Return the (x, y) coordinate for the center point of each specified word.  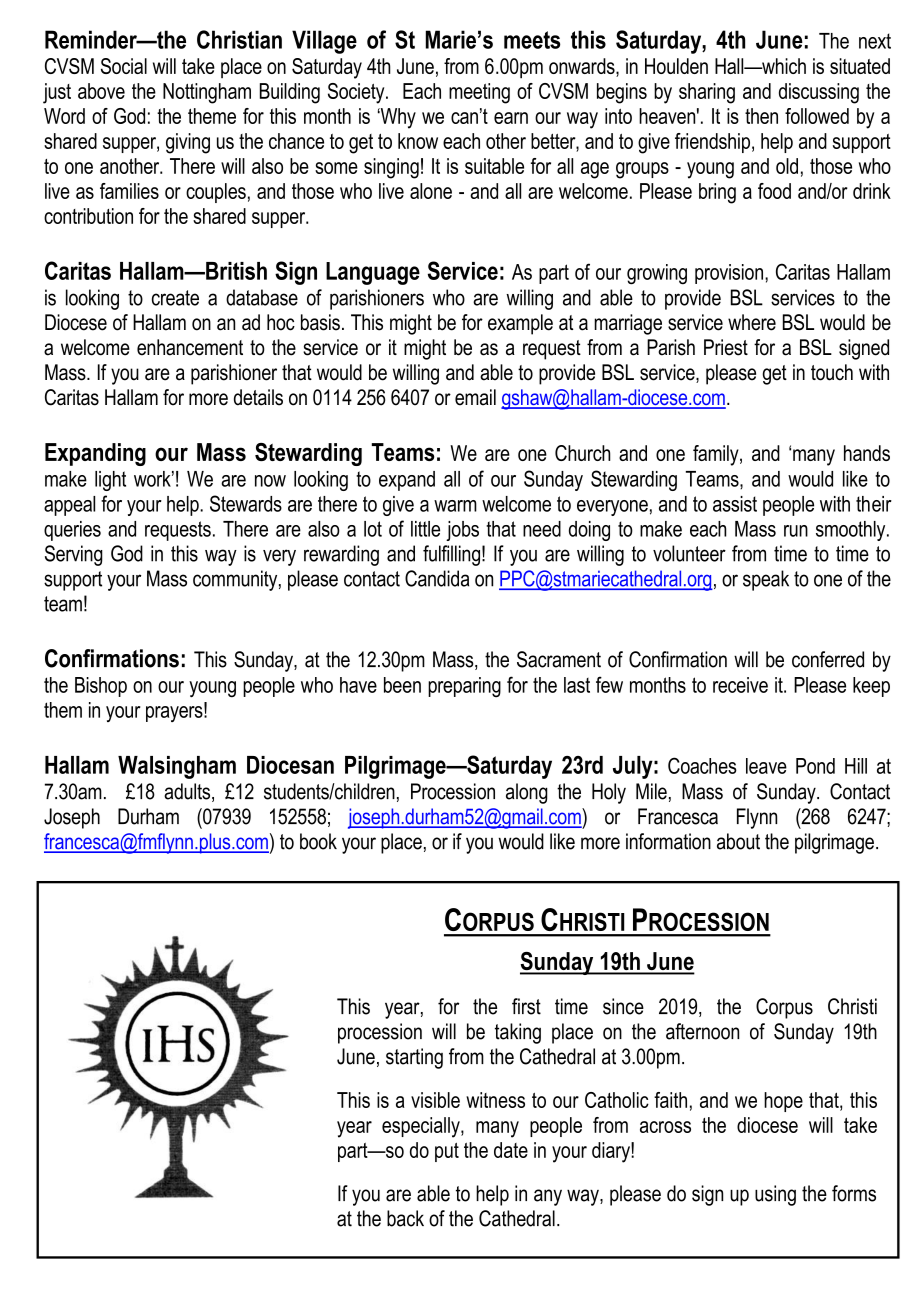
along (527, 793)
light (110, 481)
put (447, 1152)
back (405, 1218)
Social (124, 66)
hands (867, 453)
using (775, 1195)
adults (188, 792)
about (738, 841)
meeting (479, 93)
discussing (819, 93)
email (475, 397)
